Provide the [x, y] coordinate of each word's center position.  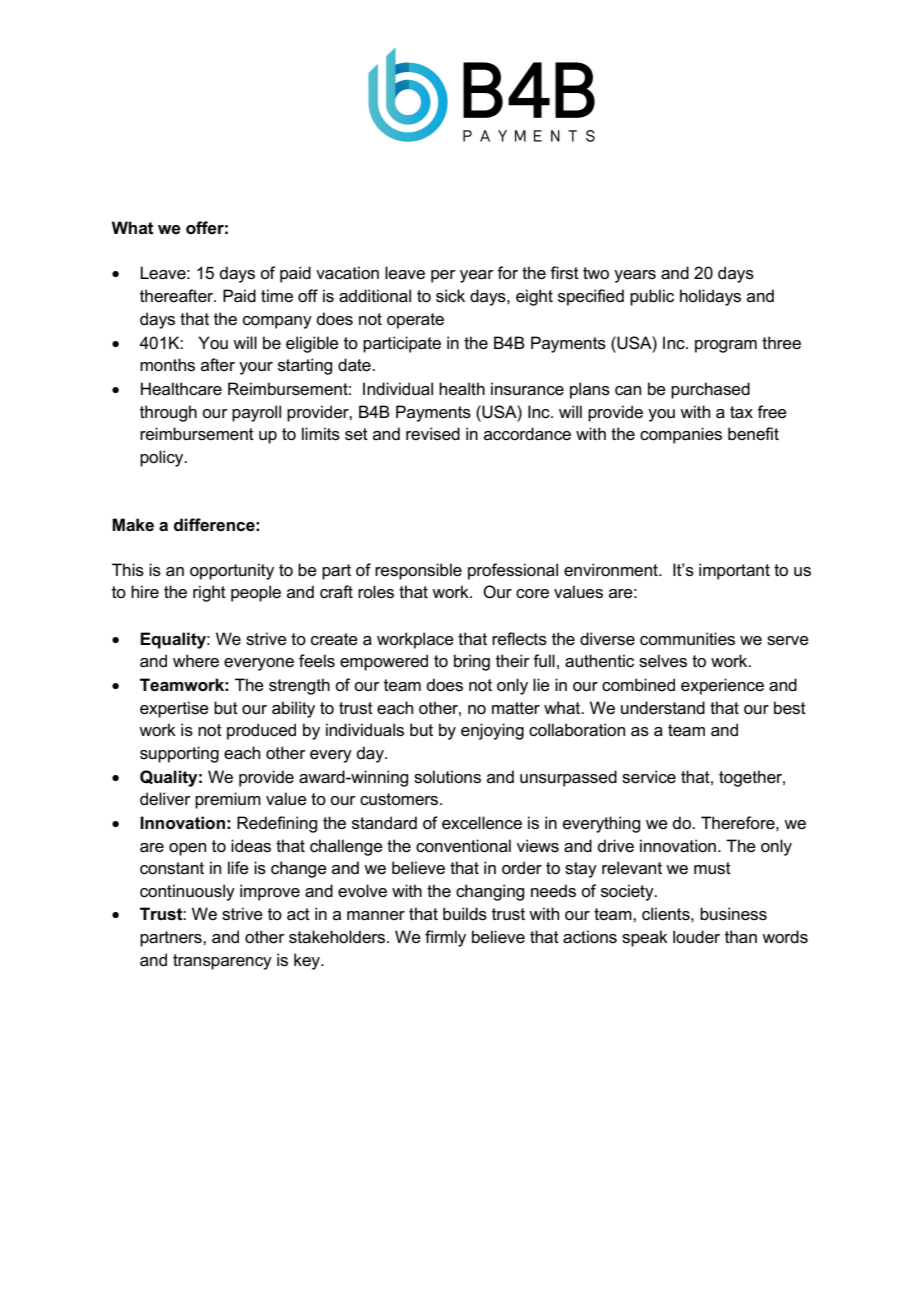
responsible [418, 571]
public [652, 297]
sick [450, 296]
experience [722, 686]
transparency [222, 962]
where [196, 661]
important [734, 571]
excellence [482, 823]
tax [741, 412]
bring [472, 662]
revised [433, 434]
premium [228, 800]
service [649, 777]
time [277, 295]
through [168, 413]
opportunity [232, 571]
